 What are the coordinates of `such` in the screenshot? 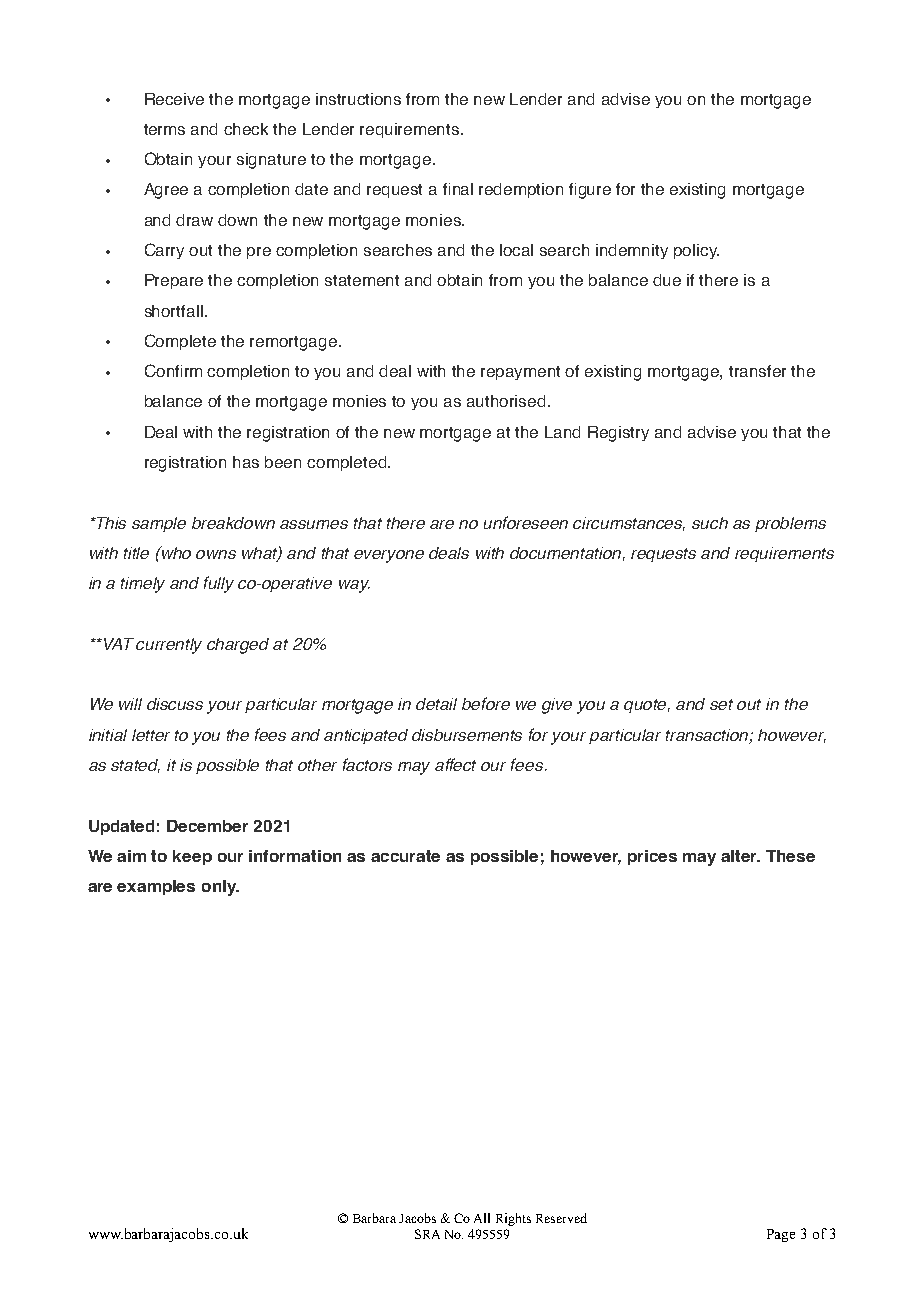 It's located at (710, 523).
